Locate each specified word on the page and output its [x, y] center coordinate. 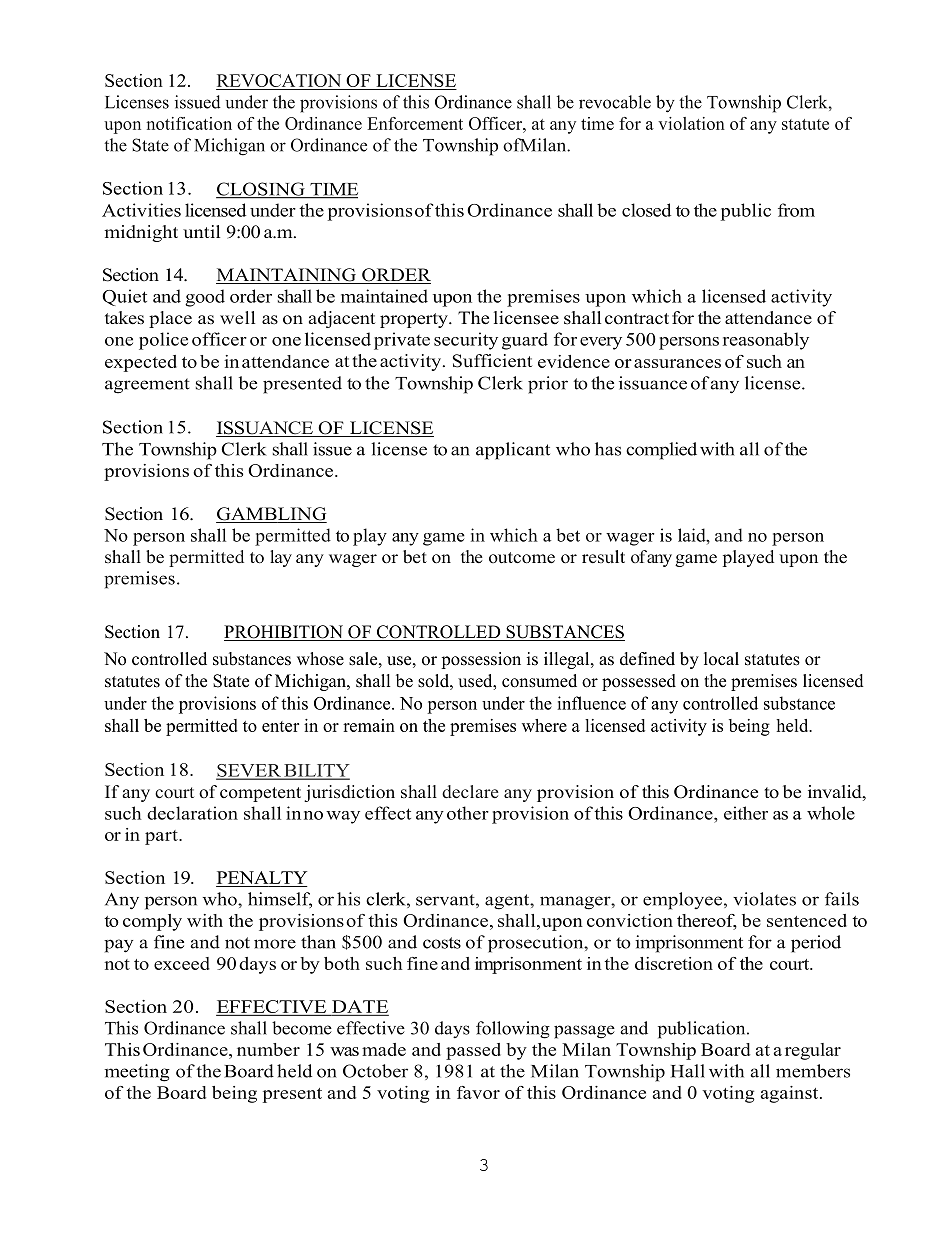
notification [189, 123]
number [268, 1049]
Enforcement [415, 123]
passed [473, 1051]
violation [691, 123]
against [791, 1094]
